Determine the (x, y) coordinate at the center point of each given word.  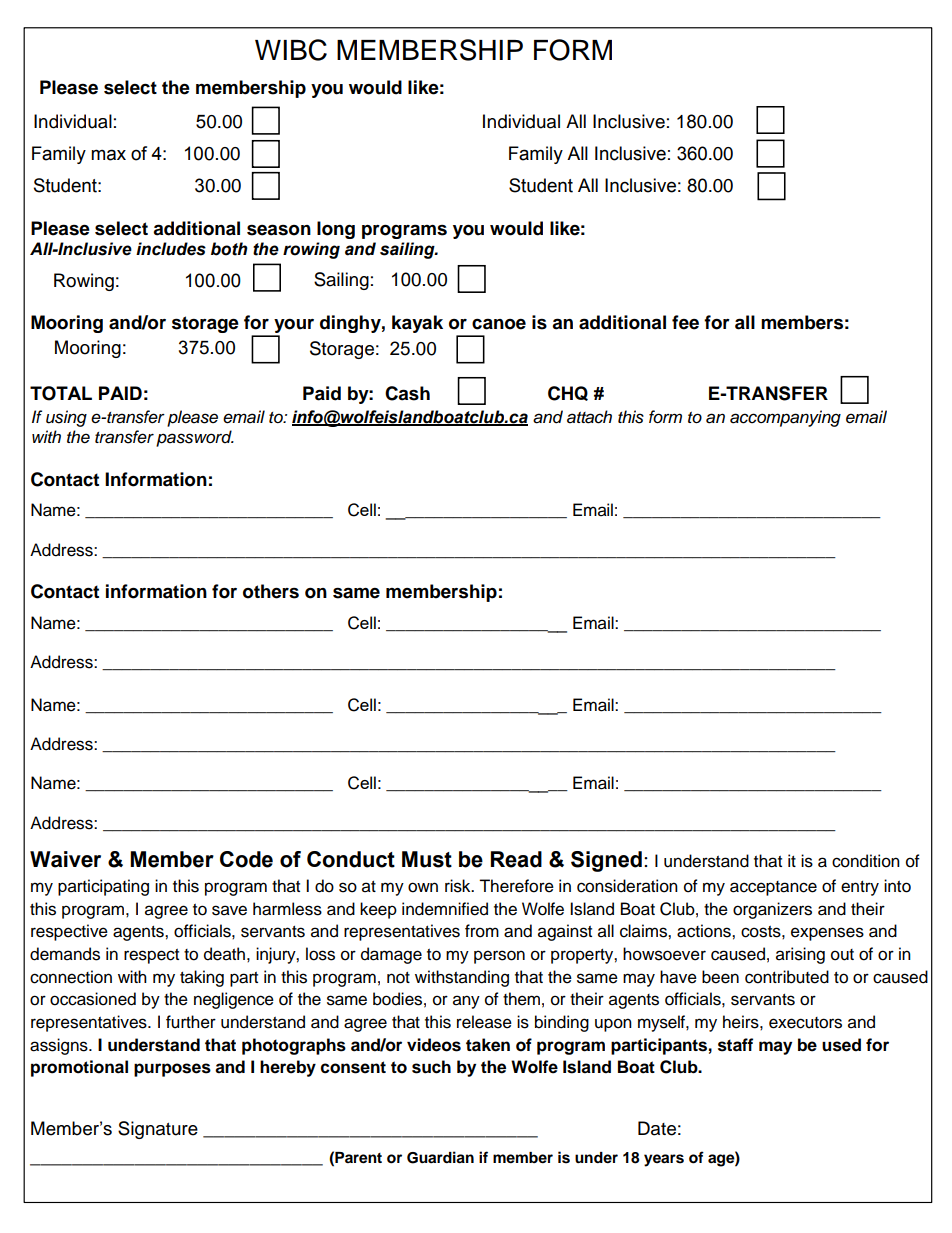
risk (459, 886)
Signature (158, 1130)
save (229, 910)
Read (516, 859)
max (108, 155)
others (271, 591)
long (336, 230)
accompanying (785, 418)
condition (866, 861)
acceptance (773, 888)
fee (685, 322)
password (195, 438)
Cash (407, 393)
